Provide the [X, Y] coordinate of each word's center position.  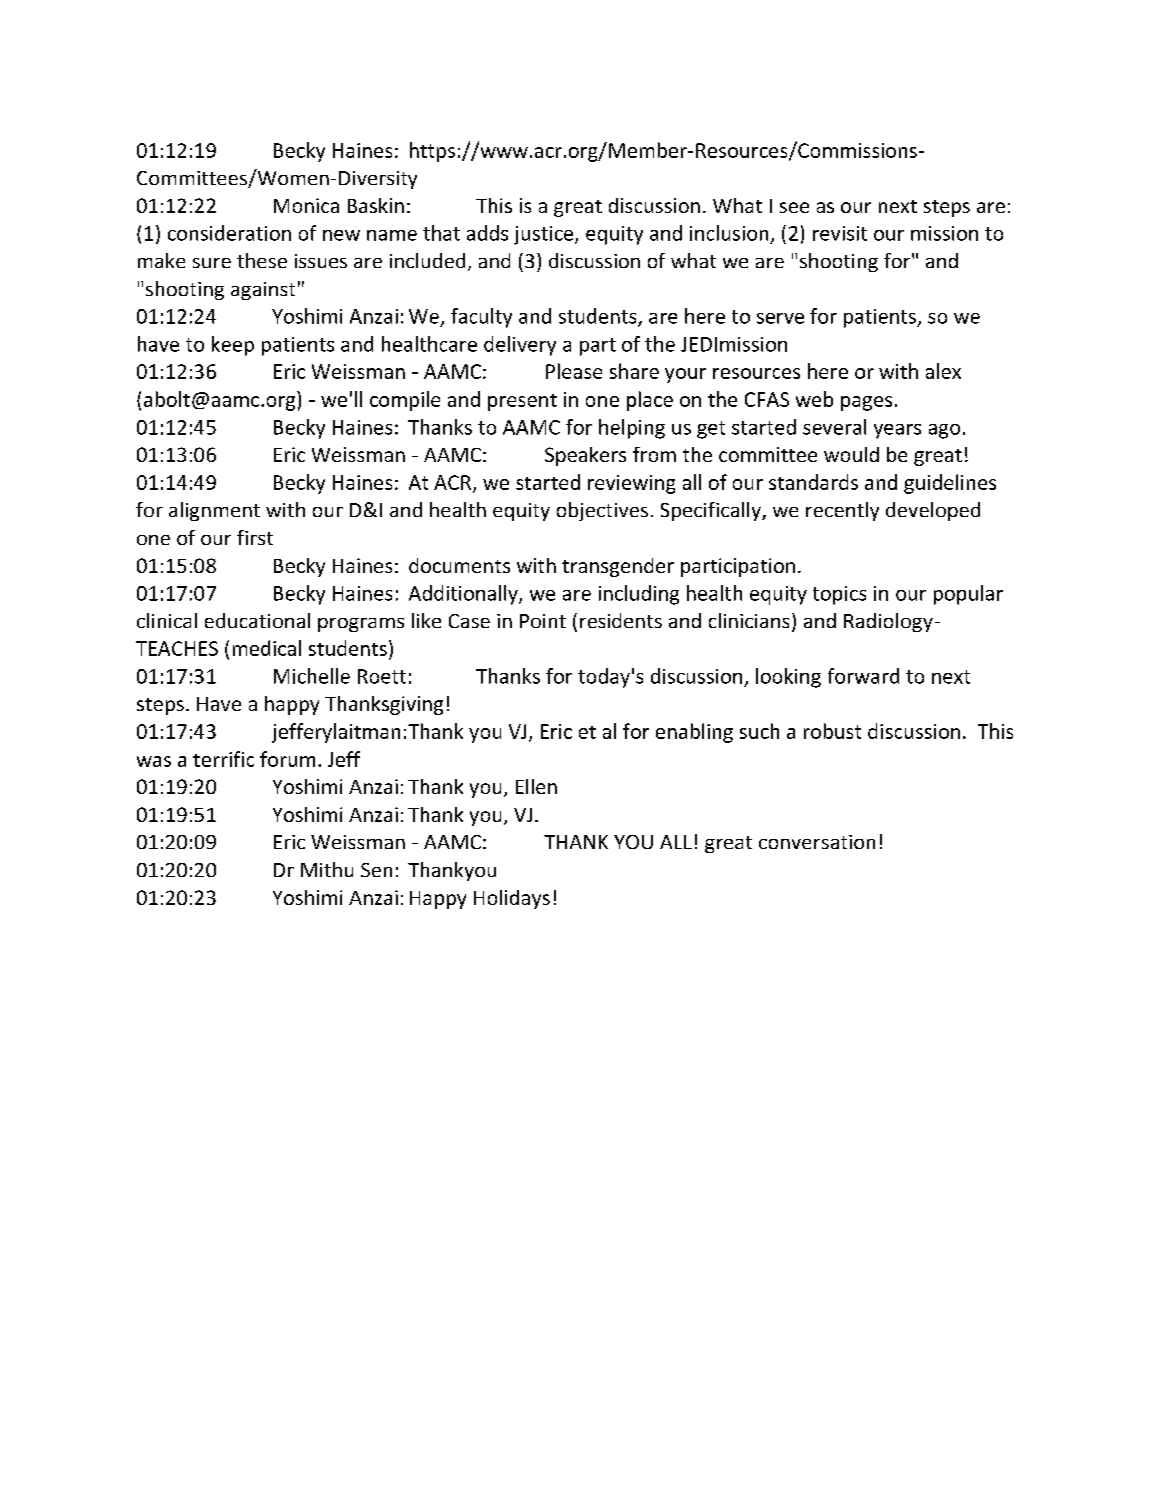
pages [866, 403]
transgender [618, 567]
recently [842, 511]
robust [832, 731]
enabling [694, 733]
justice [545, 235]
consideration [229, 233]
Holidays [512, 899]
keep [233, 346]
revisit [840, 233]
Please [574, 371]
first [255, 537]
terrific [223, 759]
